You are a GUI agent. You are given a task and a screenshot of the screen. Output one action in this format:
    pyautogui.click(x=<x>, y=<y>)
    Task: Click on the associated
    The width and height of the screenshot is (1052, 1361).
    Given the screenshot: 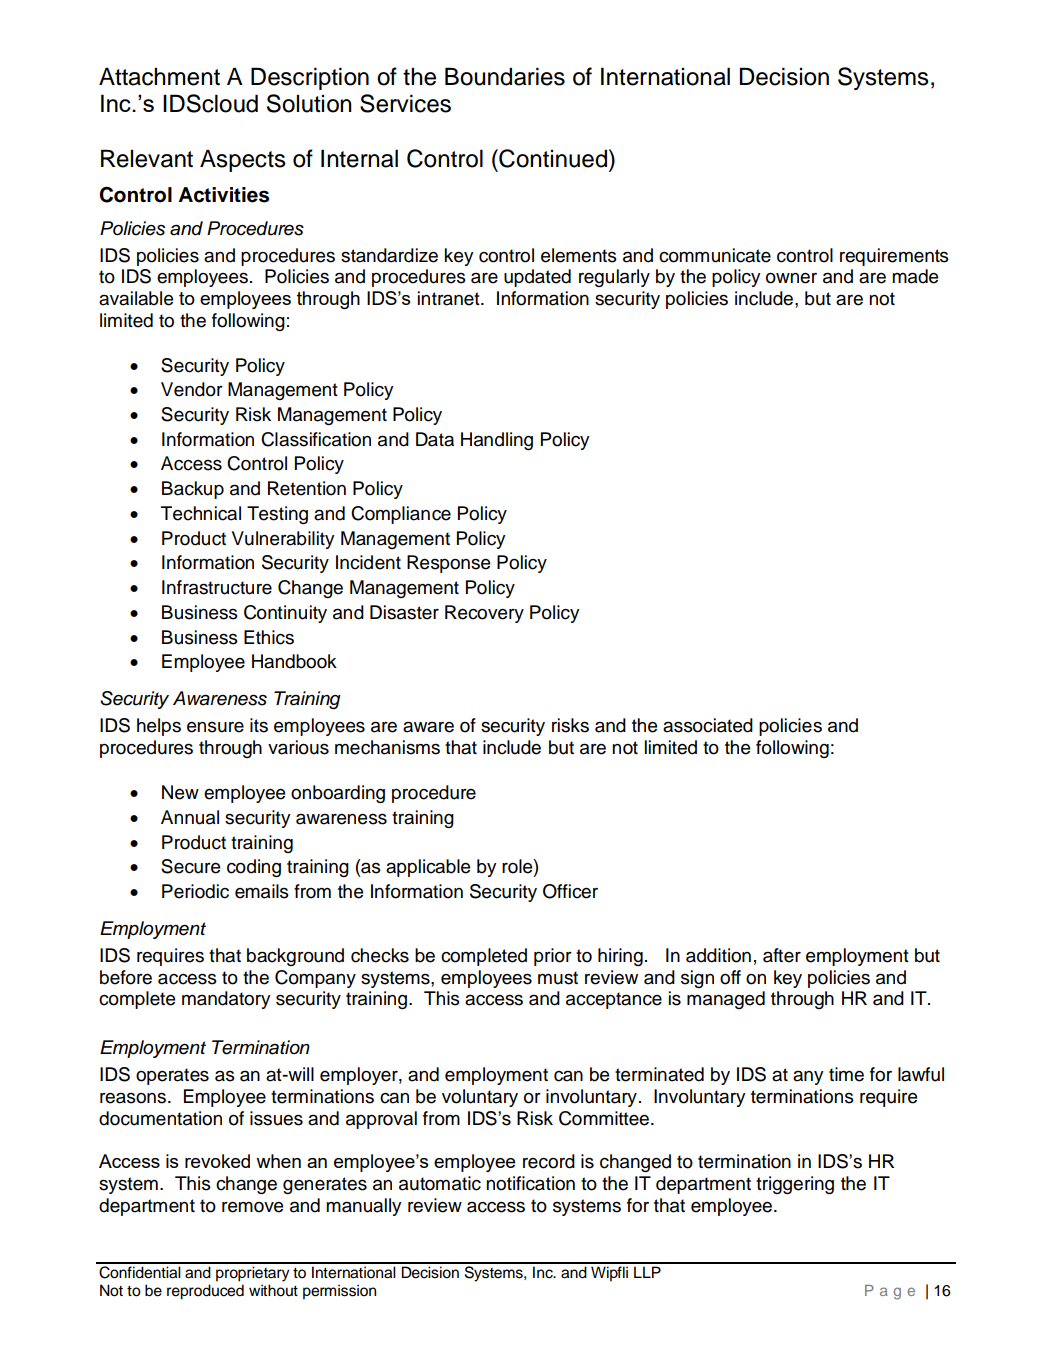 What is the action you would take?
    pyautogui.click(x=708, y=725)
